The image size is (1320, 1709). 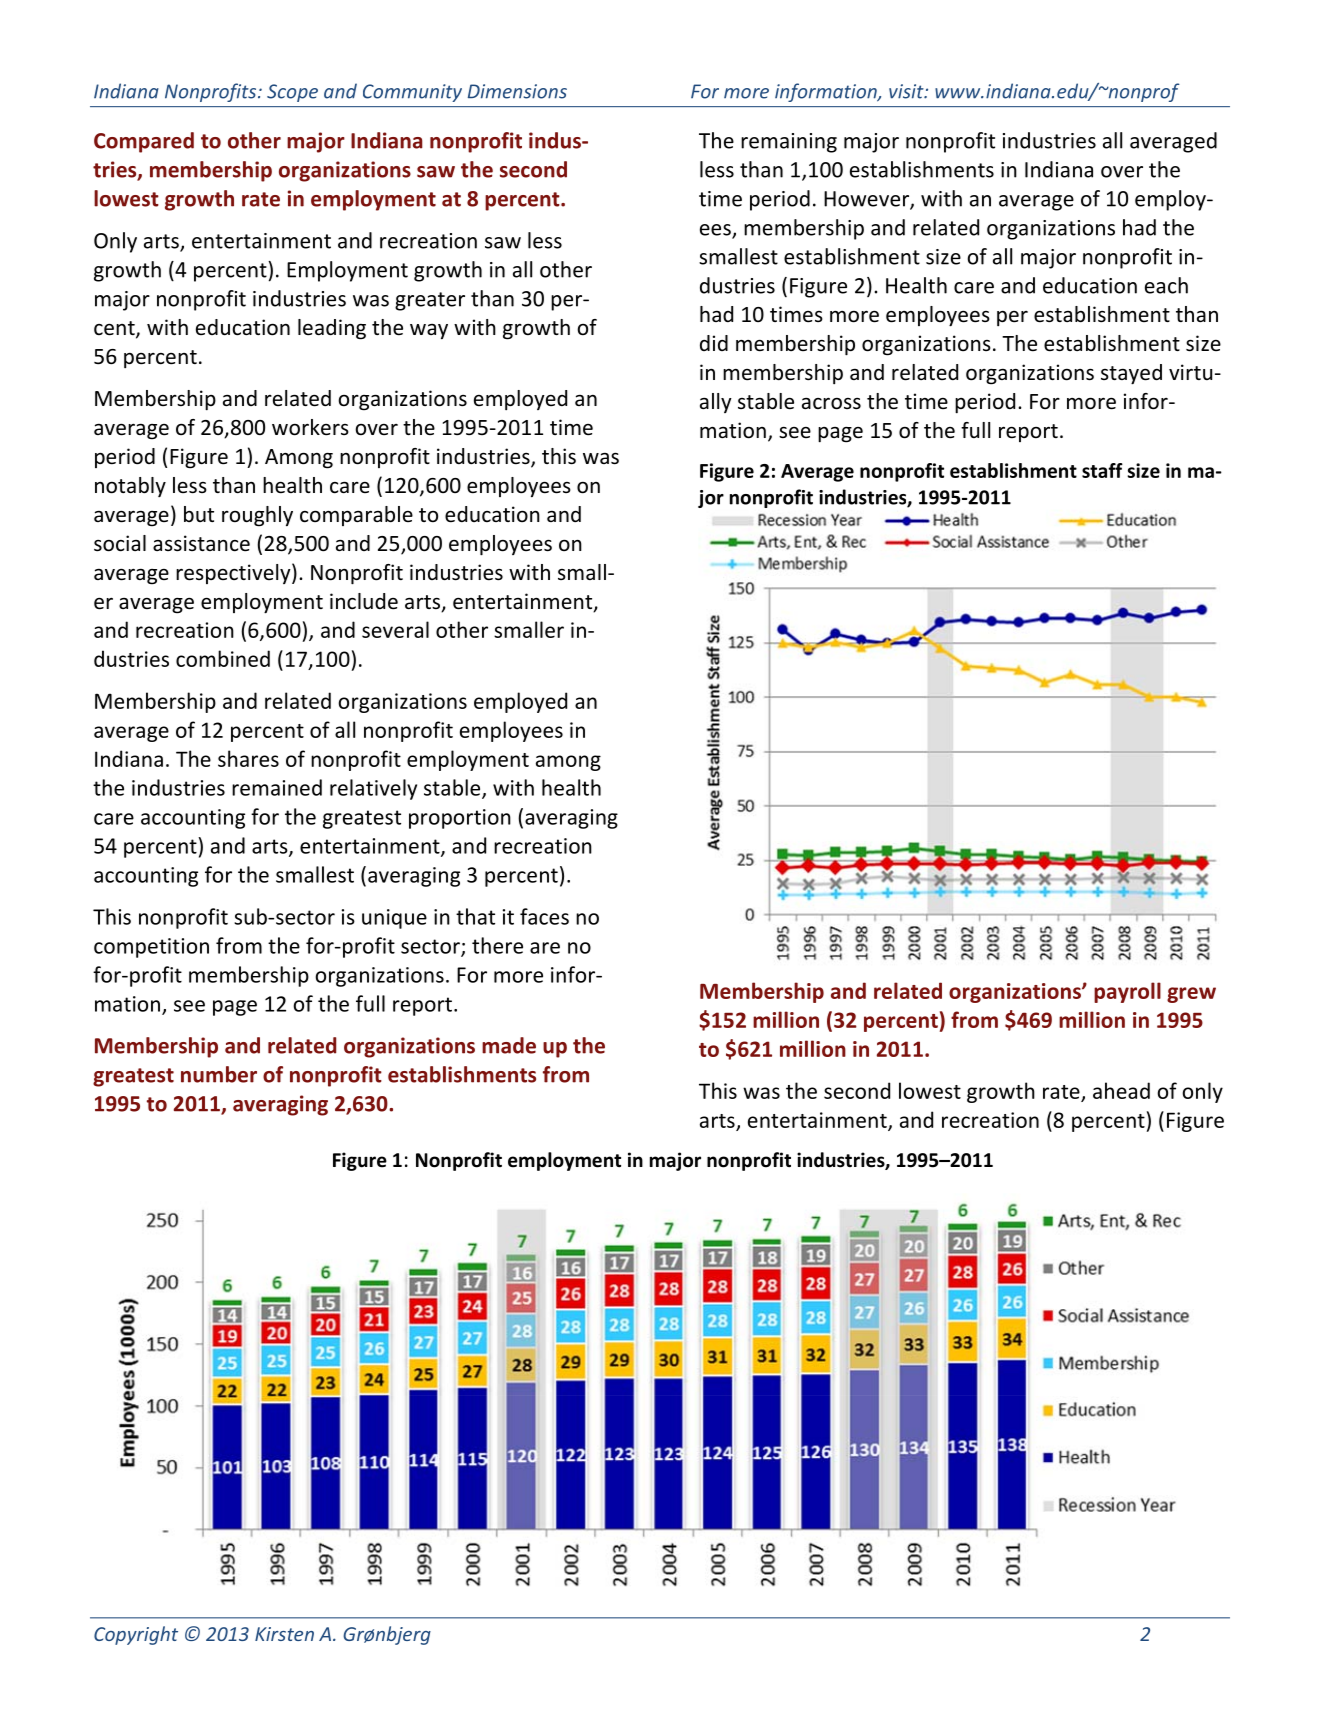 I want to click on made, so click(x=509, y=1045).
